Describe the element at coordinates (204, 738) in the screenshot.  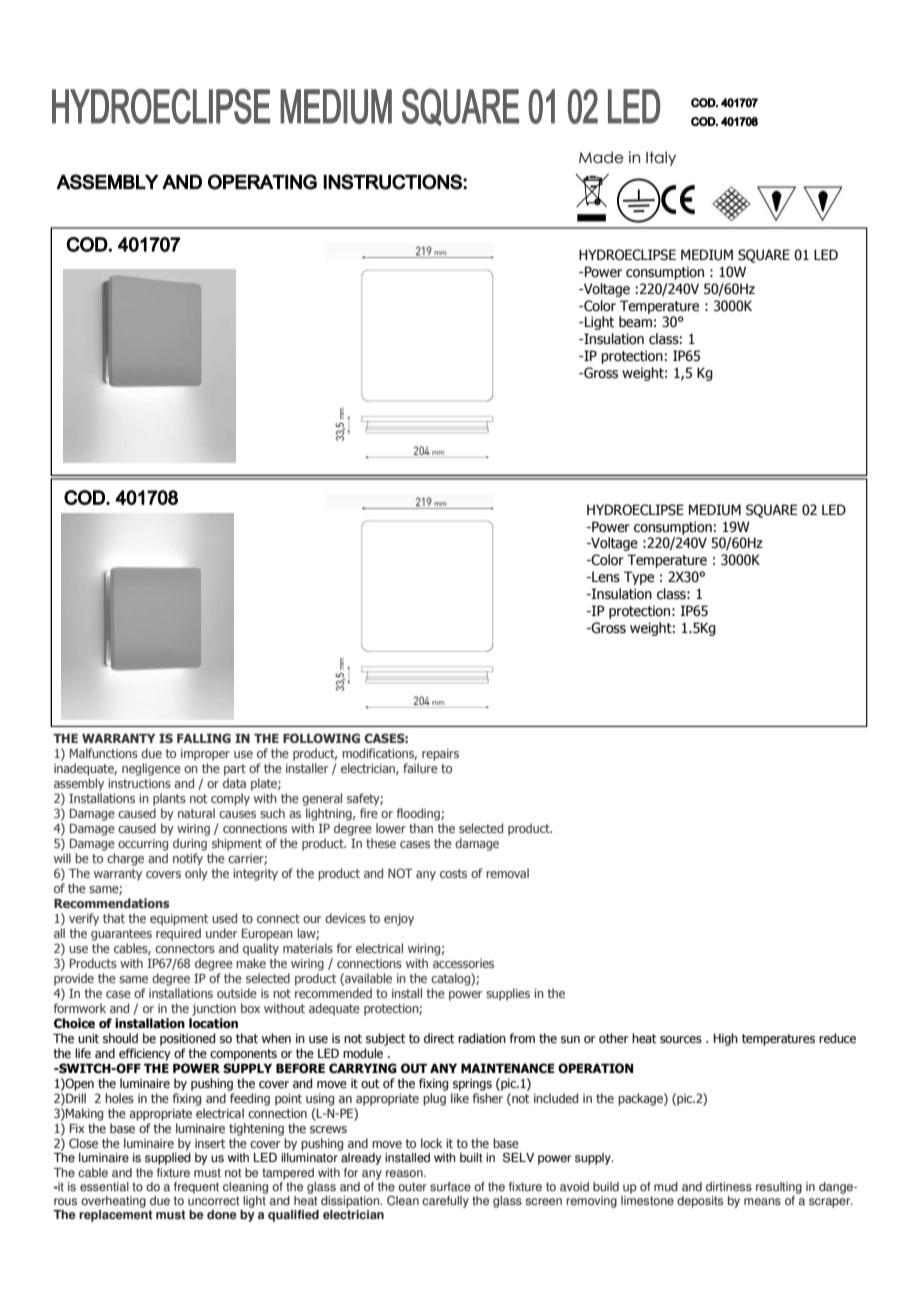
I see `FALLING` at that location.
